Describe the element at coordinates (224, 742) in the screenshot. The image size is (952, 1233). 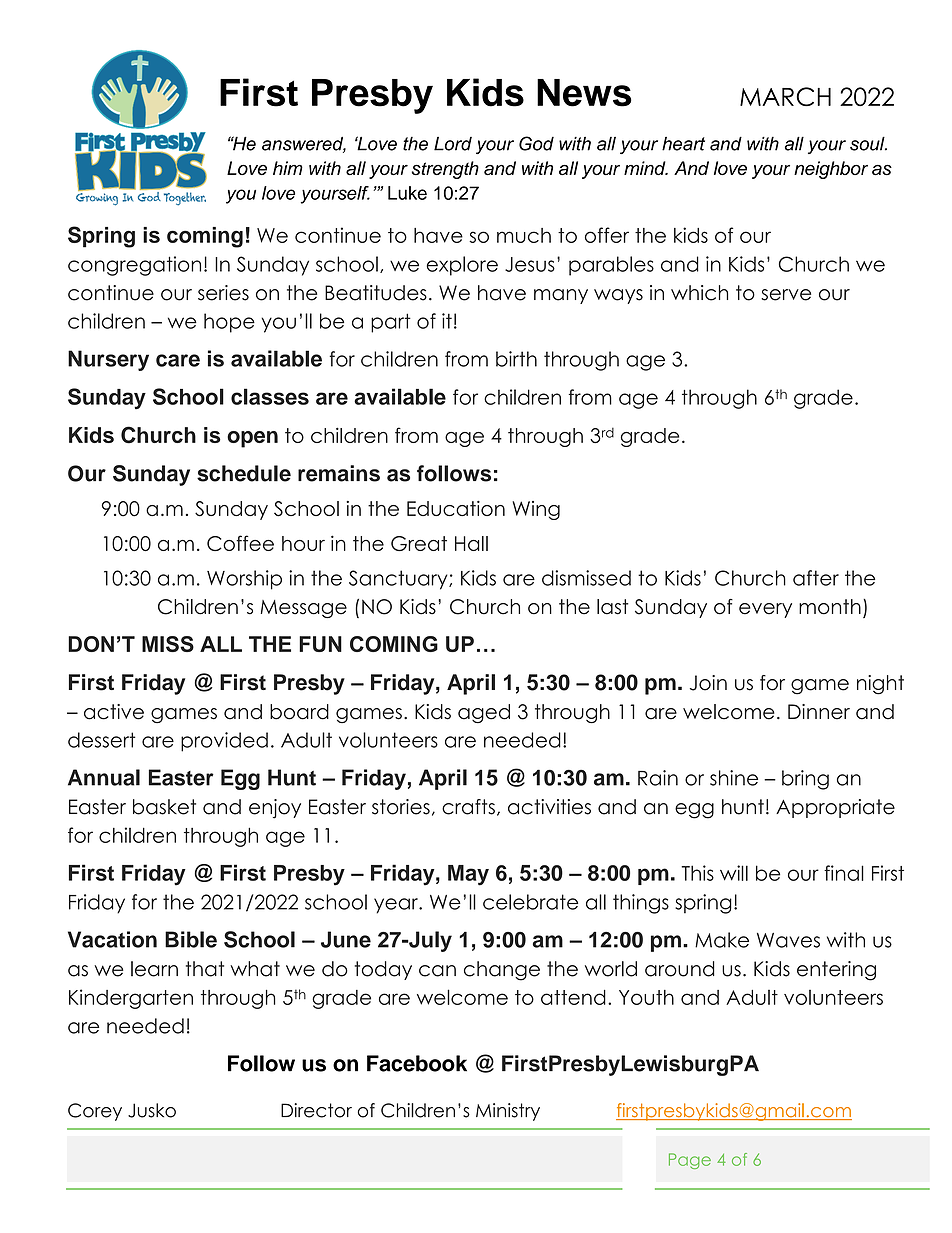
I see `provided` at that location.
